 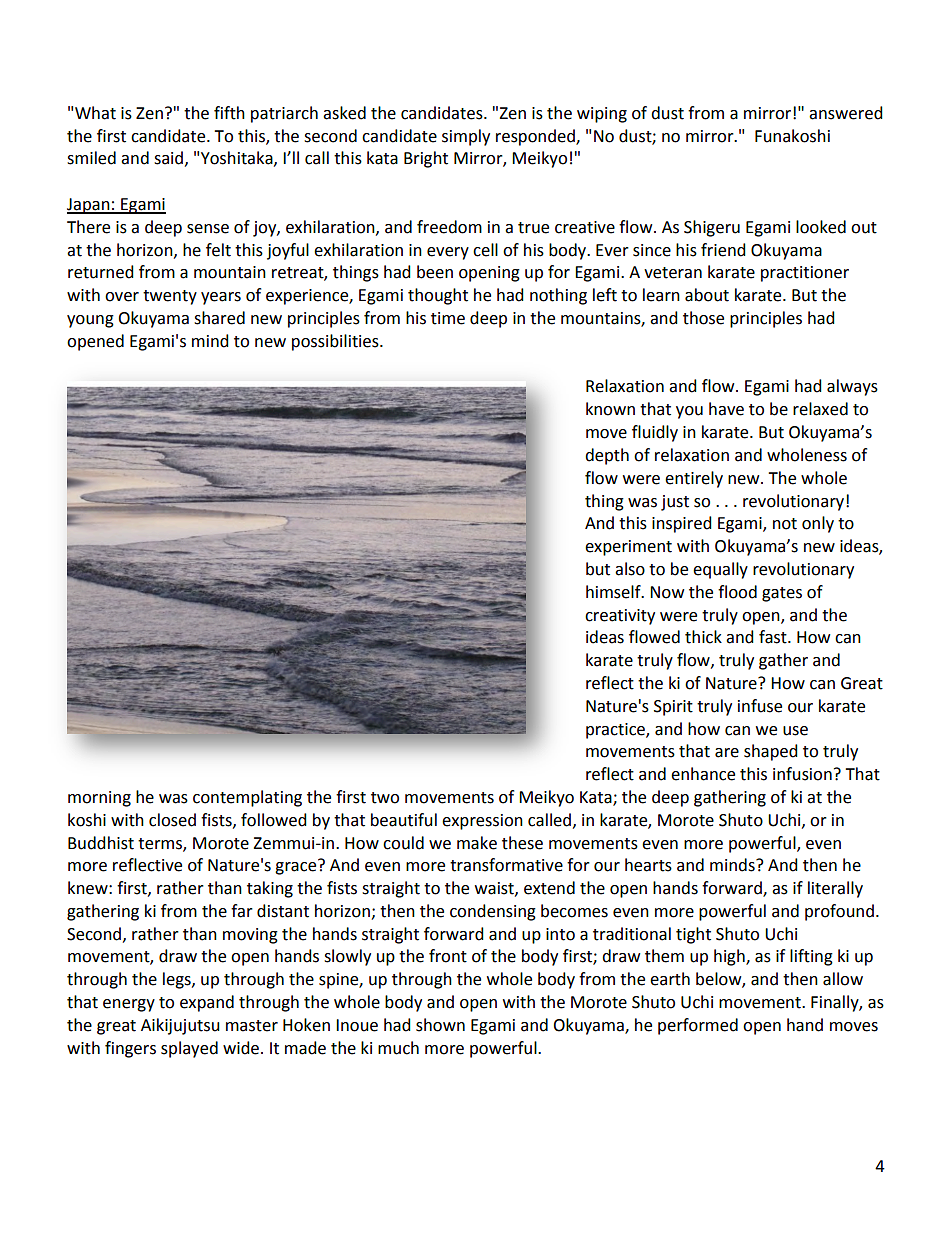 I want to click on contemplating, so click(x=247, y=798).
